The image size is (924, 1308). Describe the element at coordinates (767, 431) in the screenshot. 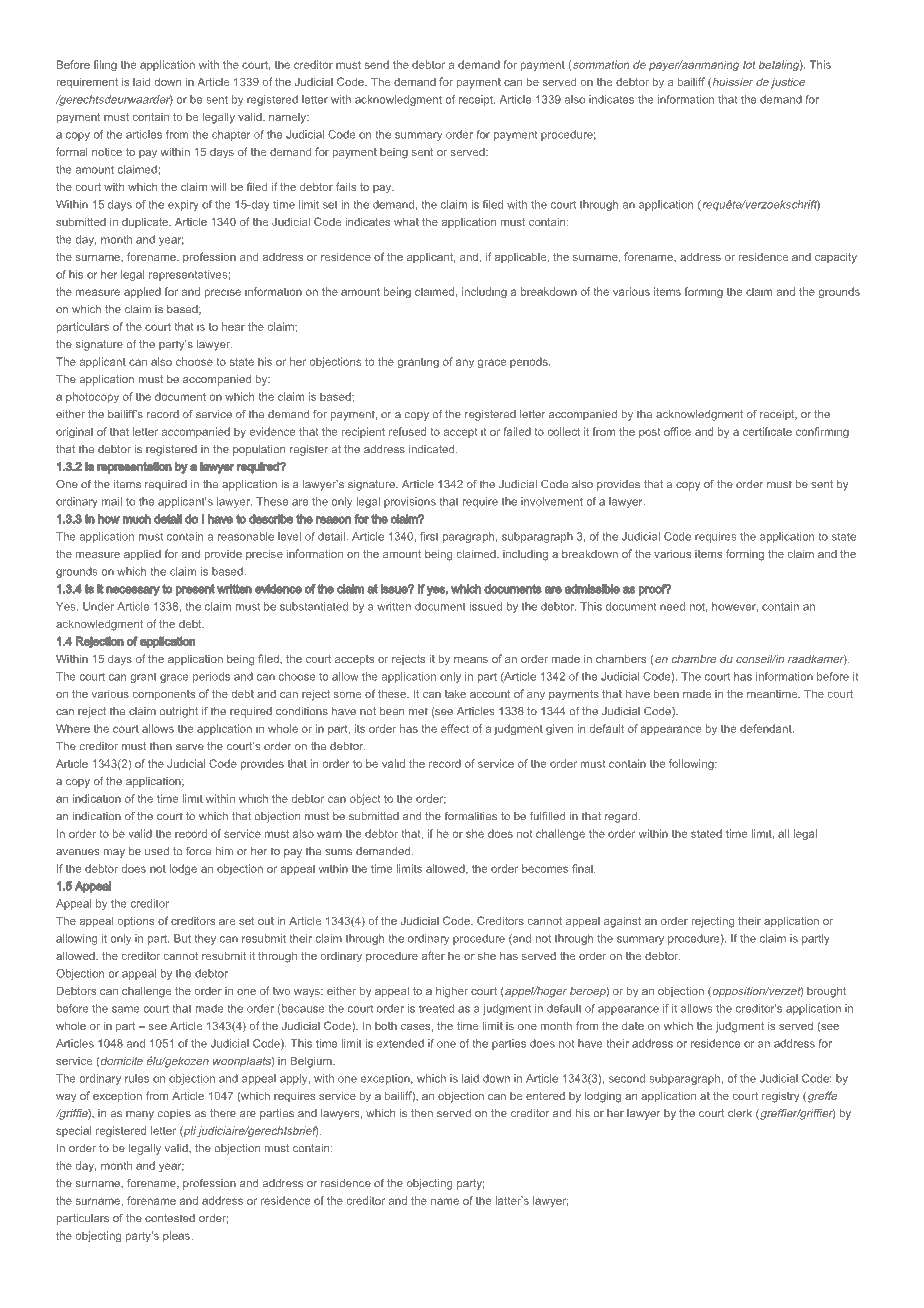

I see `certificate` at that location.
